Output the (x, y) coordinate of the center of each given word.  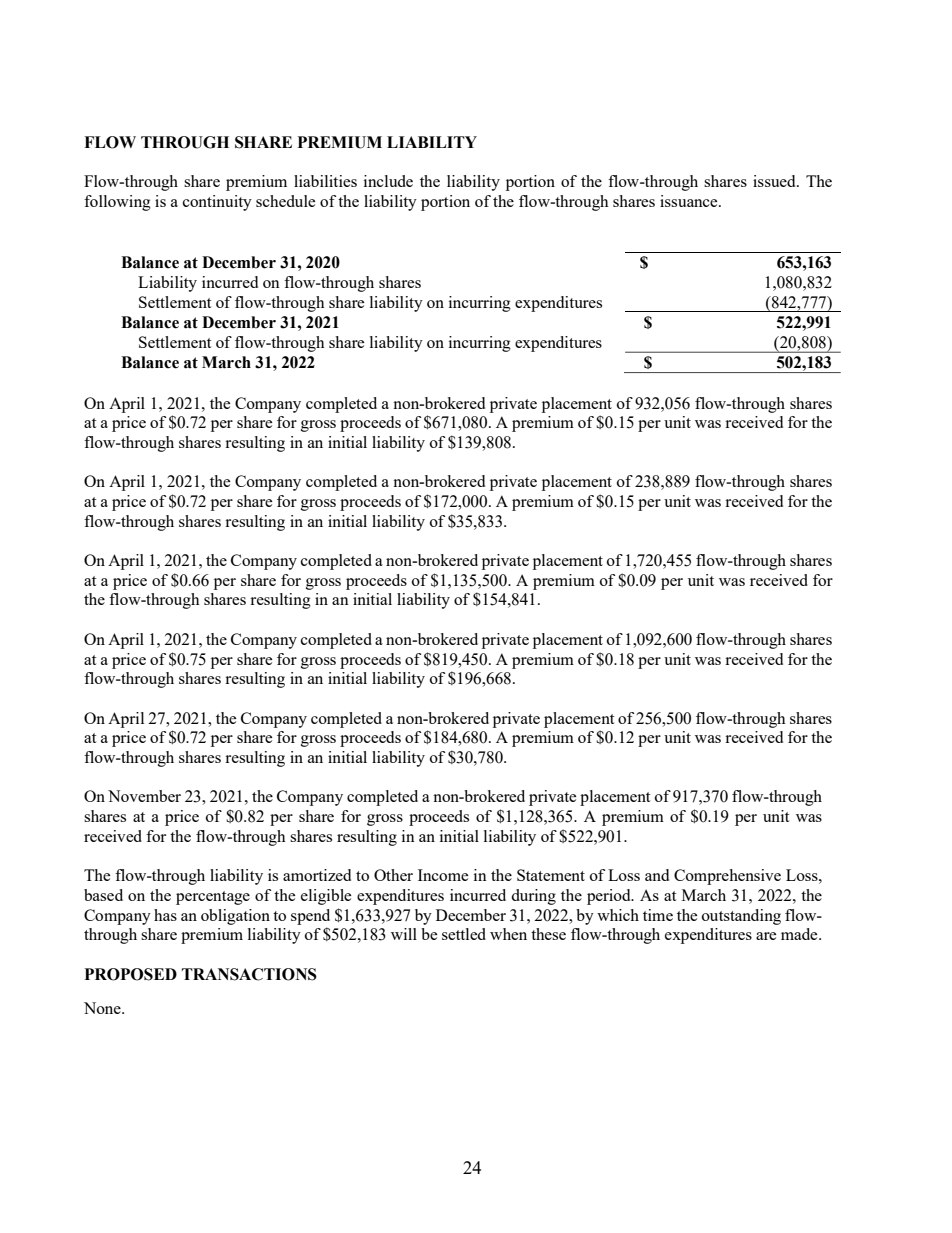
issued (775, 181)
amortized (317, 875)
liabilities (325, 181)
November (144, 796)
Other (393, 875)
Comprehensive (727, 877)
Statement (551, 875)
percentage (213, 898)
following (117, 203)
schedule (285, 201)
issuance (690, 201)
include (388, 181)
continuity (217, 203)
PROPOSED (130, 974)
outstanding (741, 917)
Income (443, 875)
